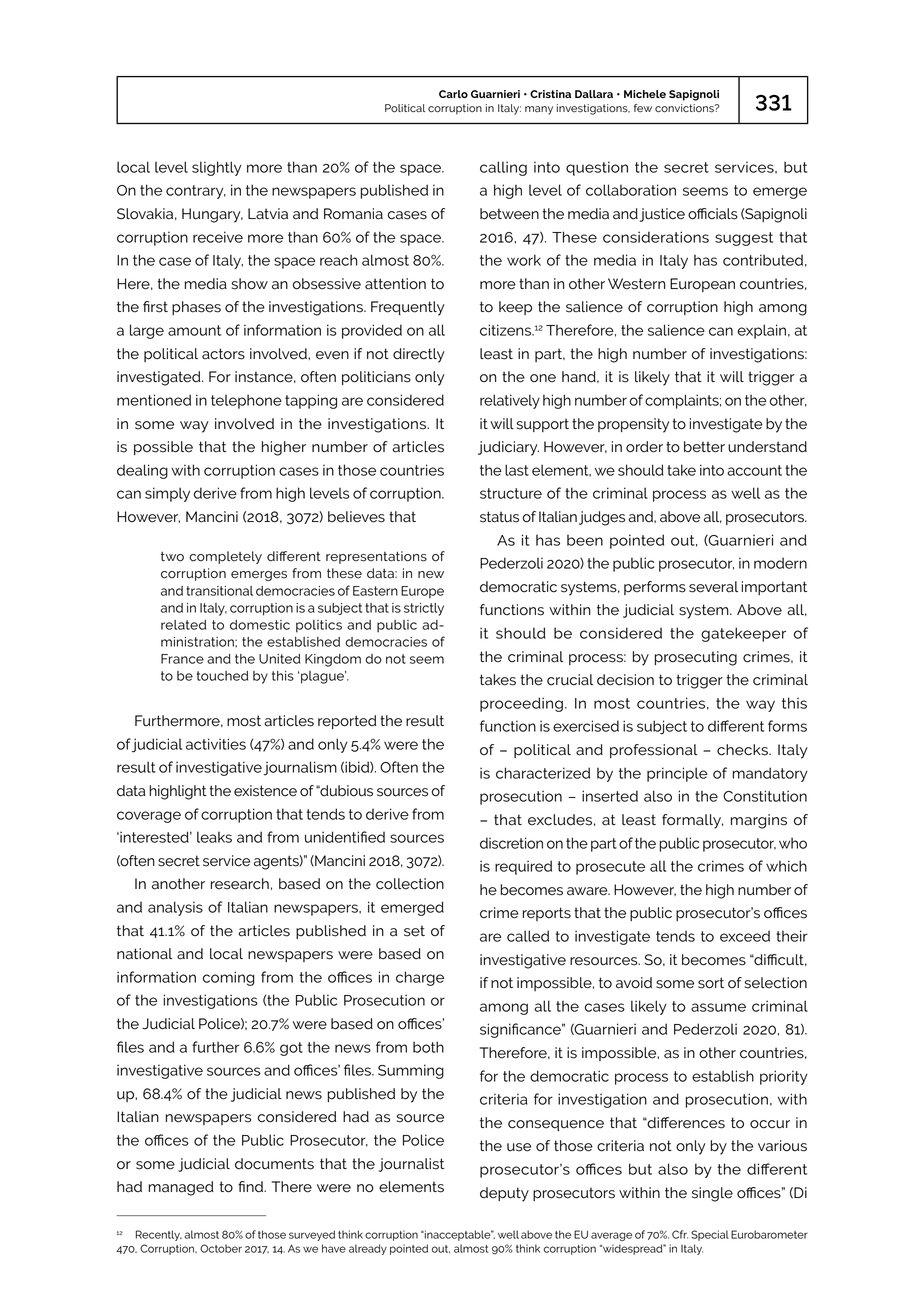 The width and height of the document is (924, 1308). Describe the element at coordinates (222, 676) in the document. I see `touched` at that location.
